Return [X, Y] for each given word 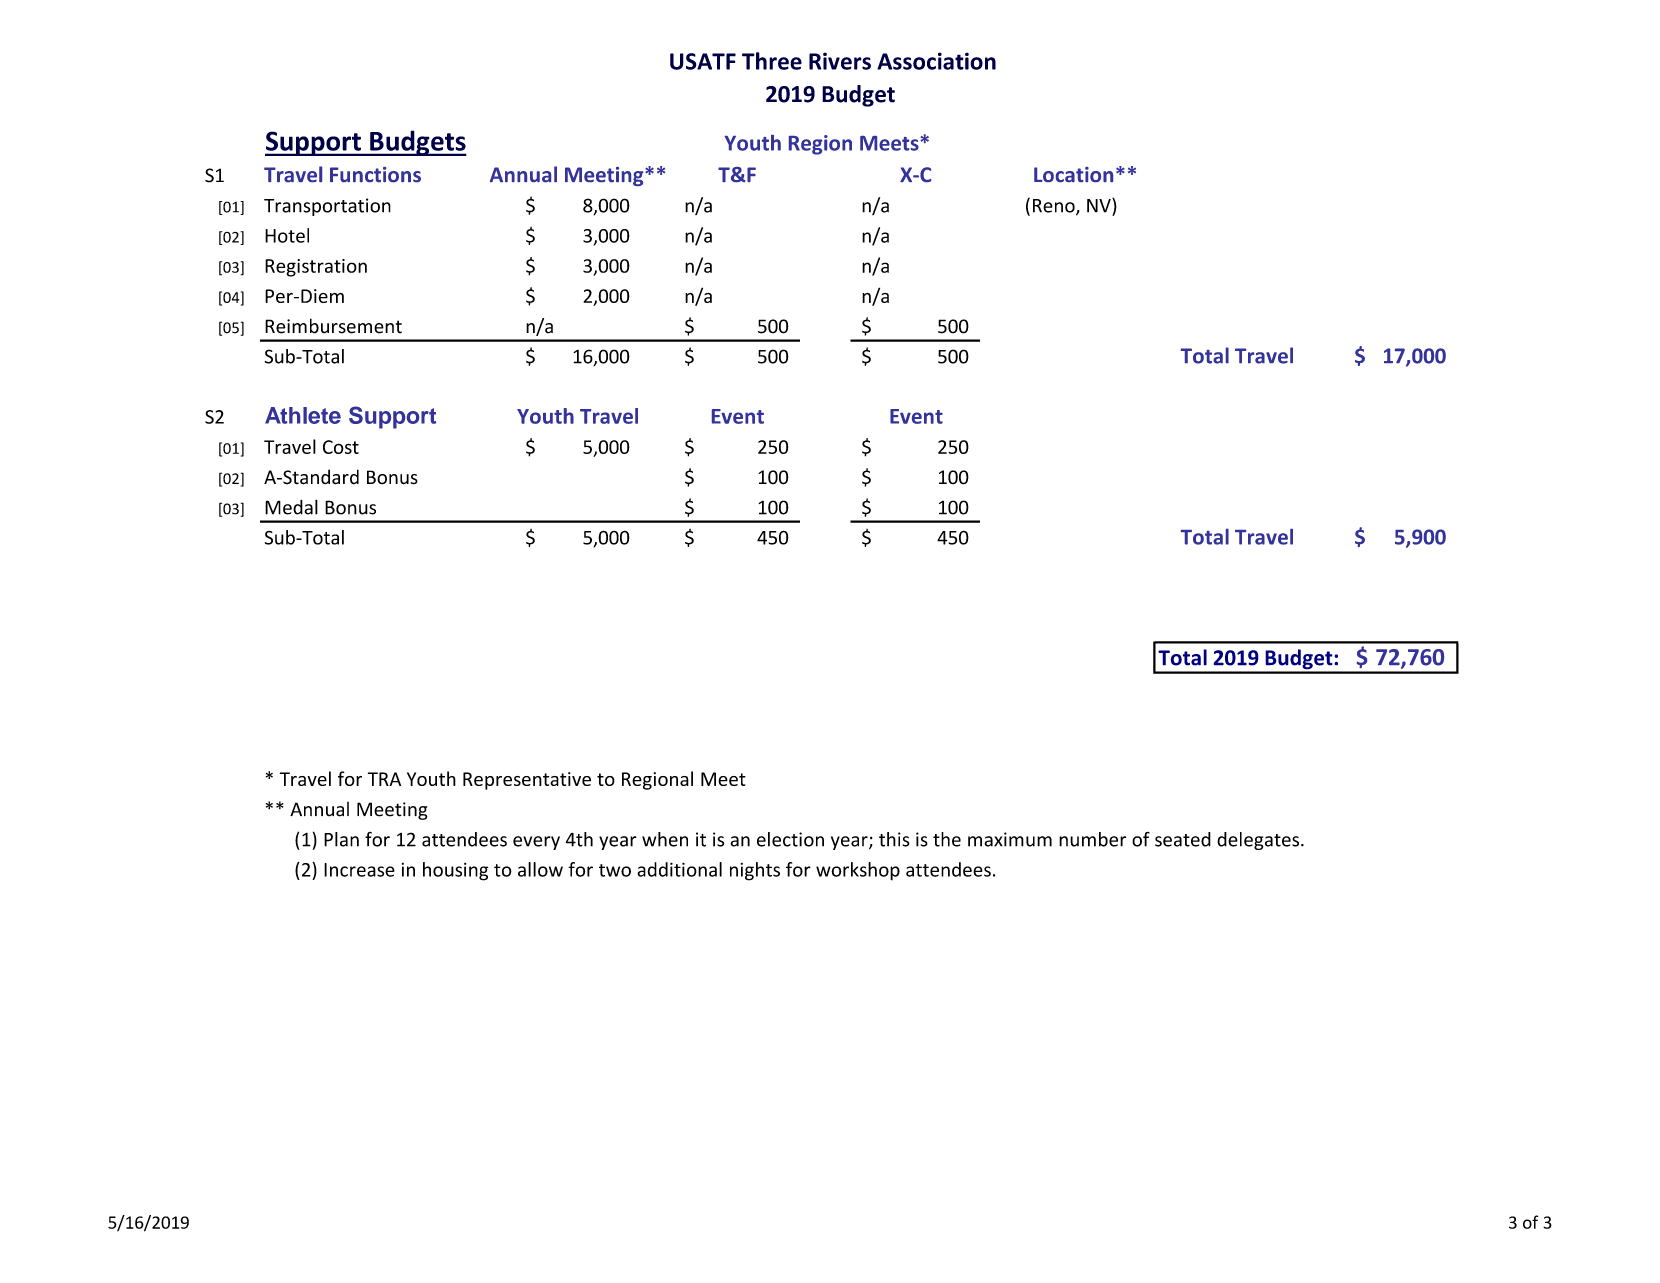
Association [936, 61]
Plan [341, 839]
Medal [291, 507]
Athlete [303, 415]
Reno [1055, 207]
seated [1183, 839]
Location [1073, 174]
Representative [527, 781]
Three [772, 61]
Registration [316, 268]
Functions [375, 175]
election [790, 839]
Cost [341, 447]
